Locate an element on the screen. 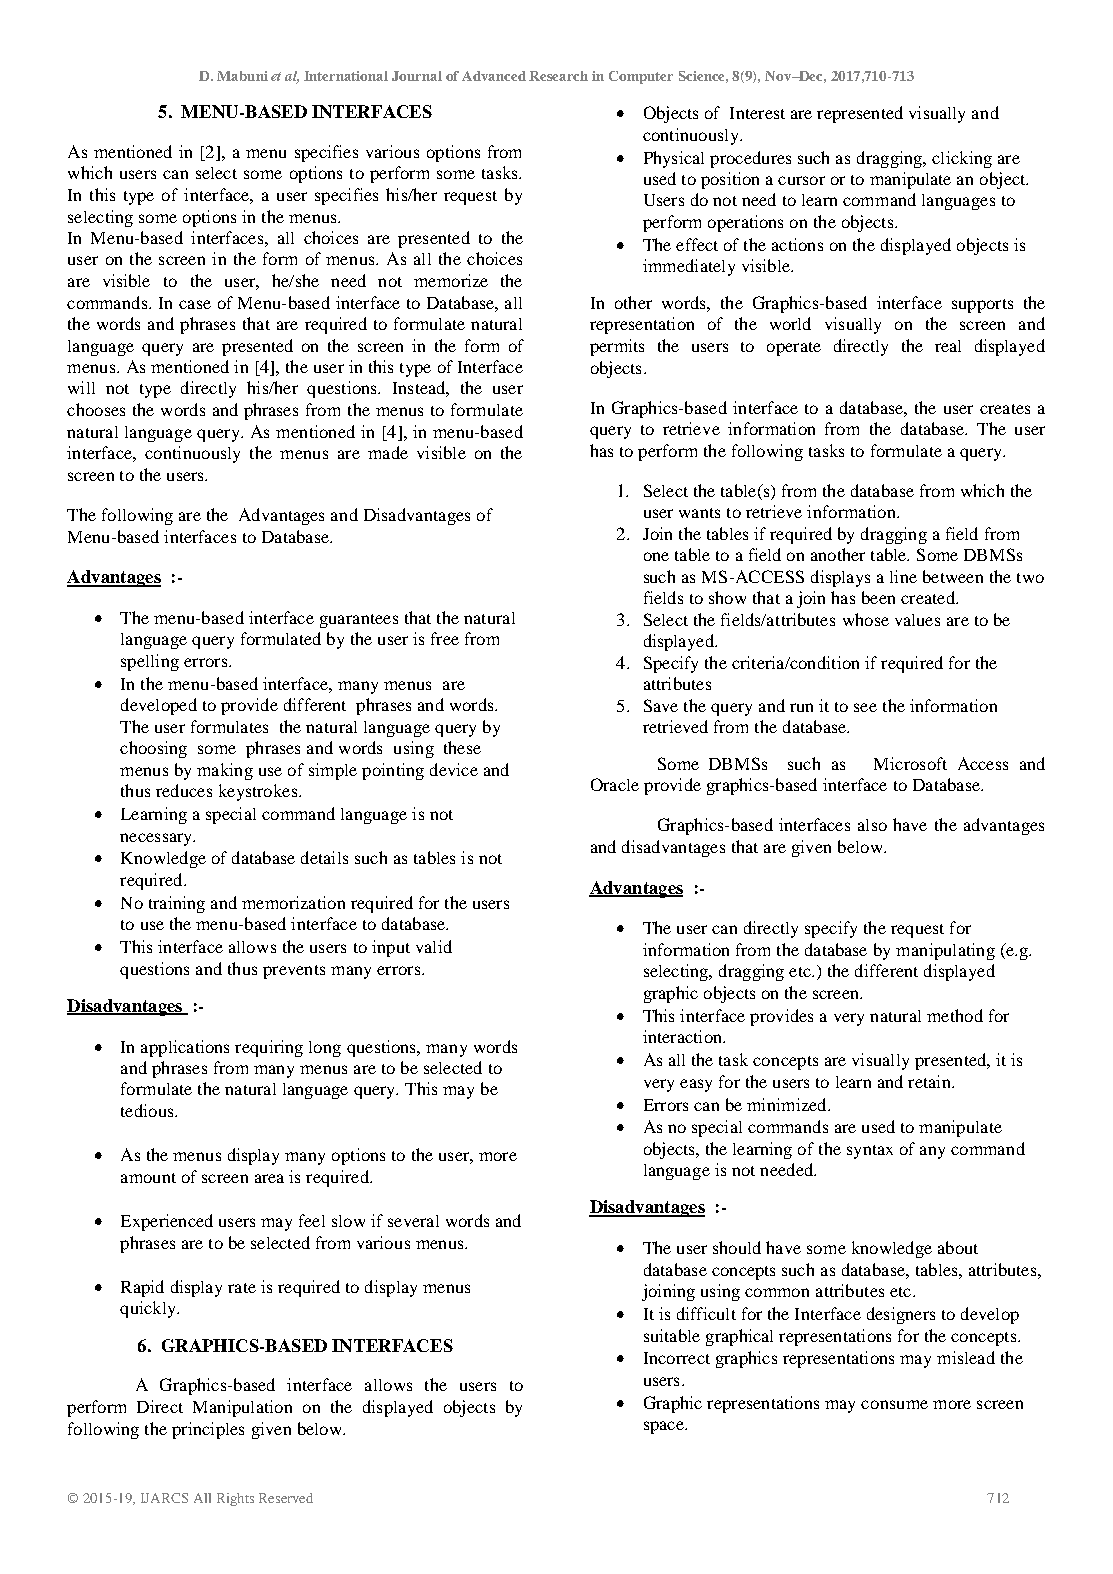  Research is located at coordinates (558, 76).
